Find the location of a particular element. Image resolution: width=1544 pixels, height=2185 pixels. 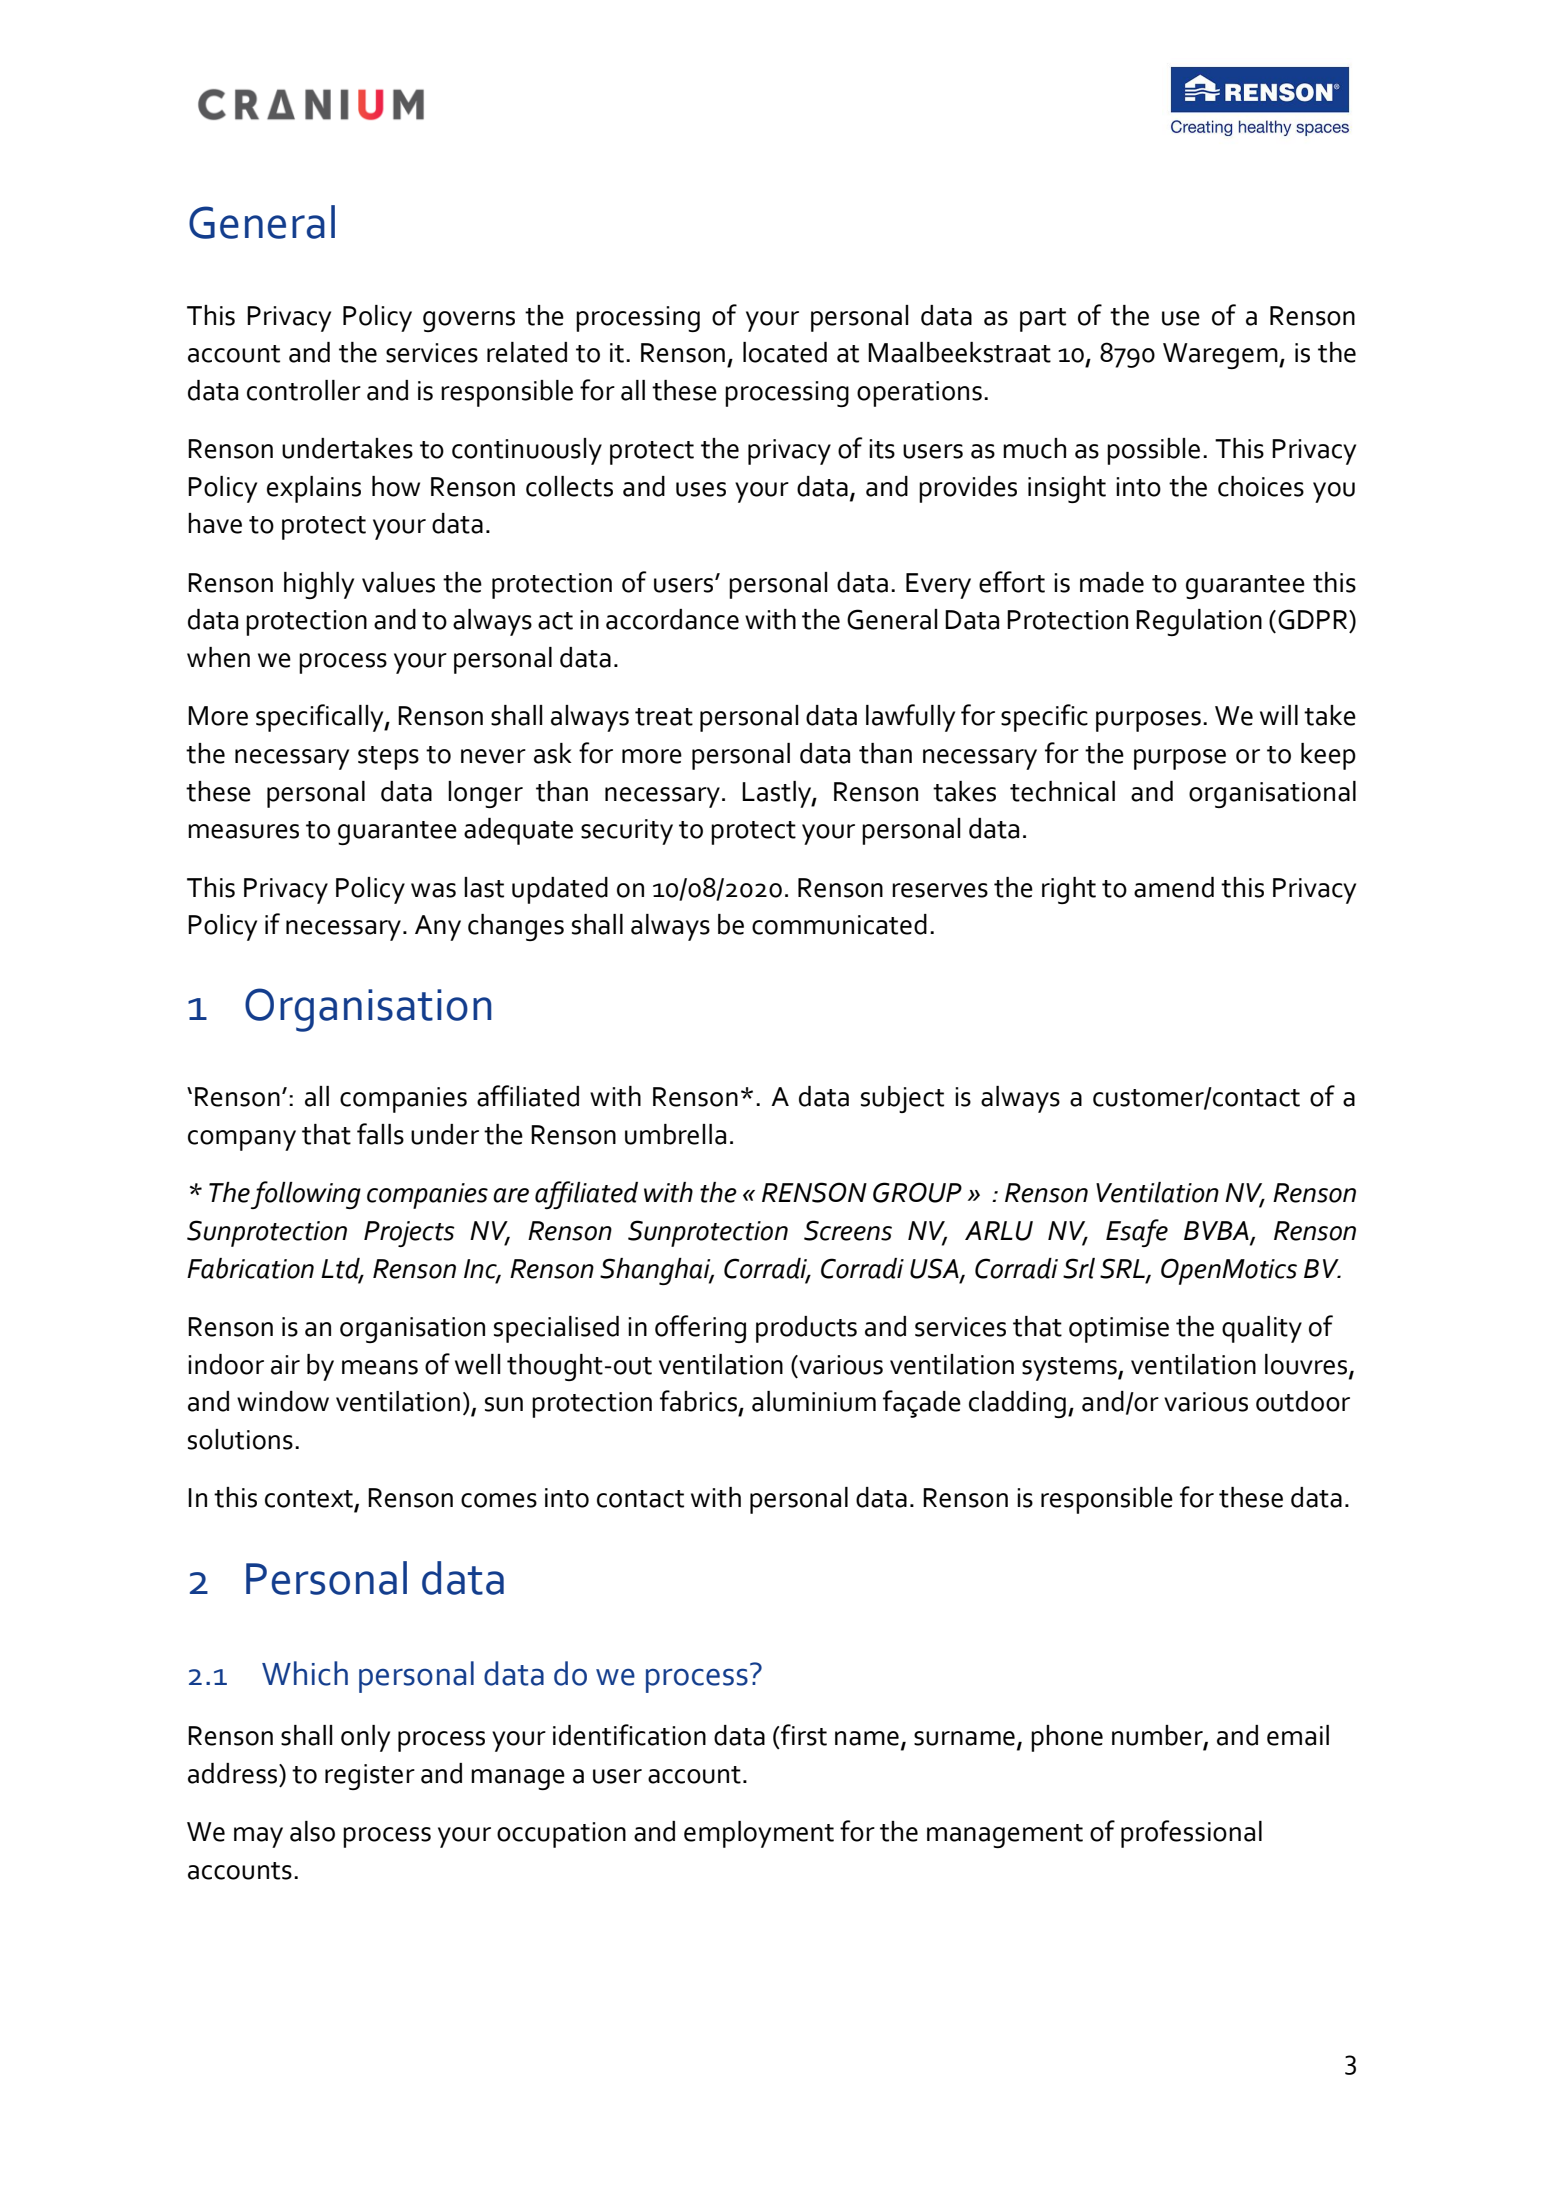

possible is located at coordinates (1153, 451).
